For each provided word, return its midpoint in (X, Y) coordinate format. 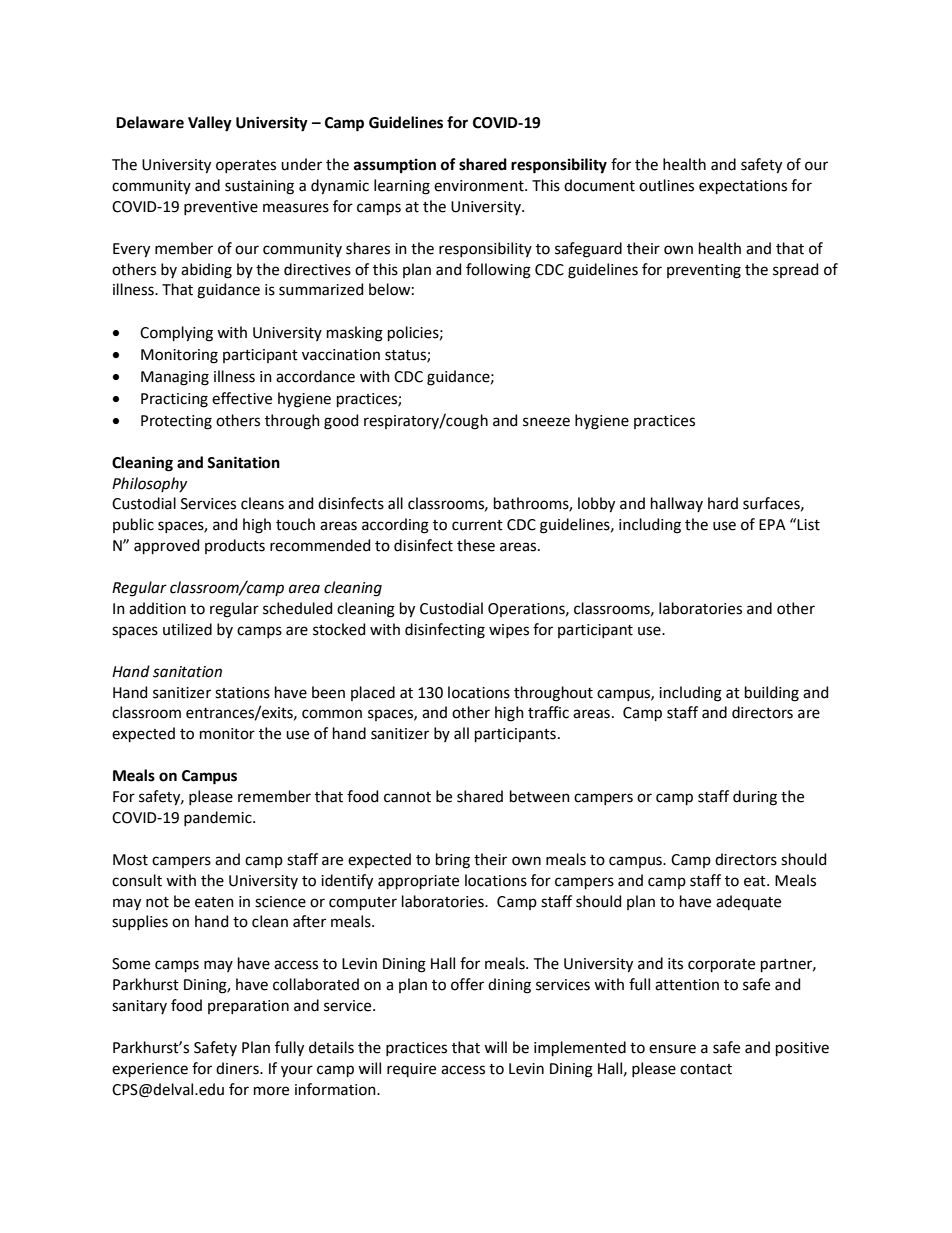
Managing (175, 378)
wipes (509, 631)
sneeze (546, 422)
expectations (743, 187)
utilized (187, 629)
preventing (704, 271)
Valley (210, 124)
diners (238, 1068)
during (755, 798)
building (772, 694)
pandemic (219, 818)
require (411, 1070)
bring (453, 861)
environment (480, 186)
